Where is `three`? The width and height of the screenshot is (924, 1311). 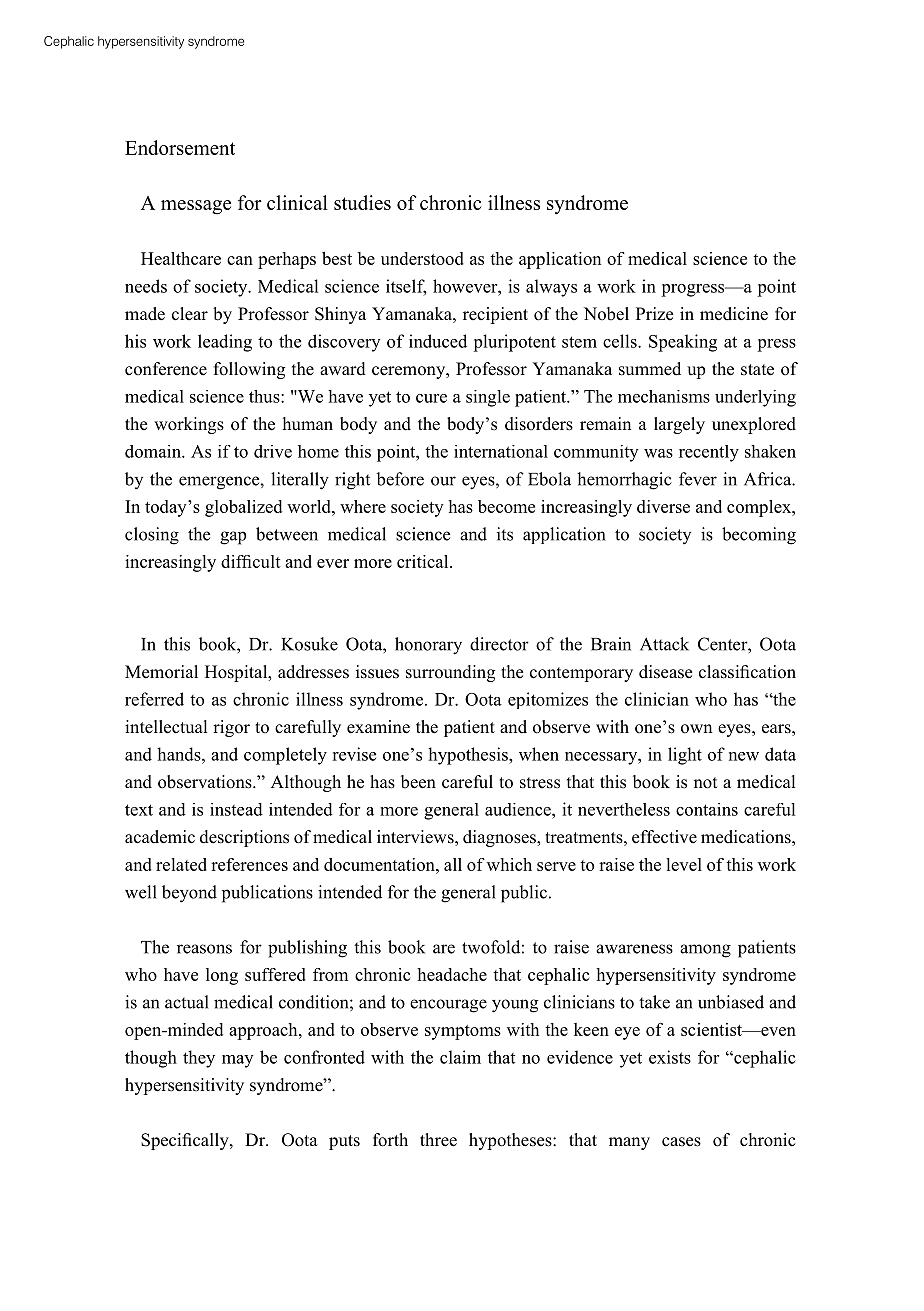 three is located at coordinates (438, 1140).
